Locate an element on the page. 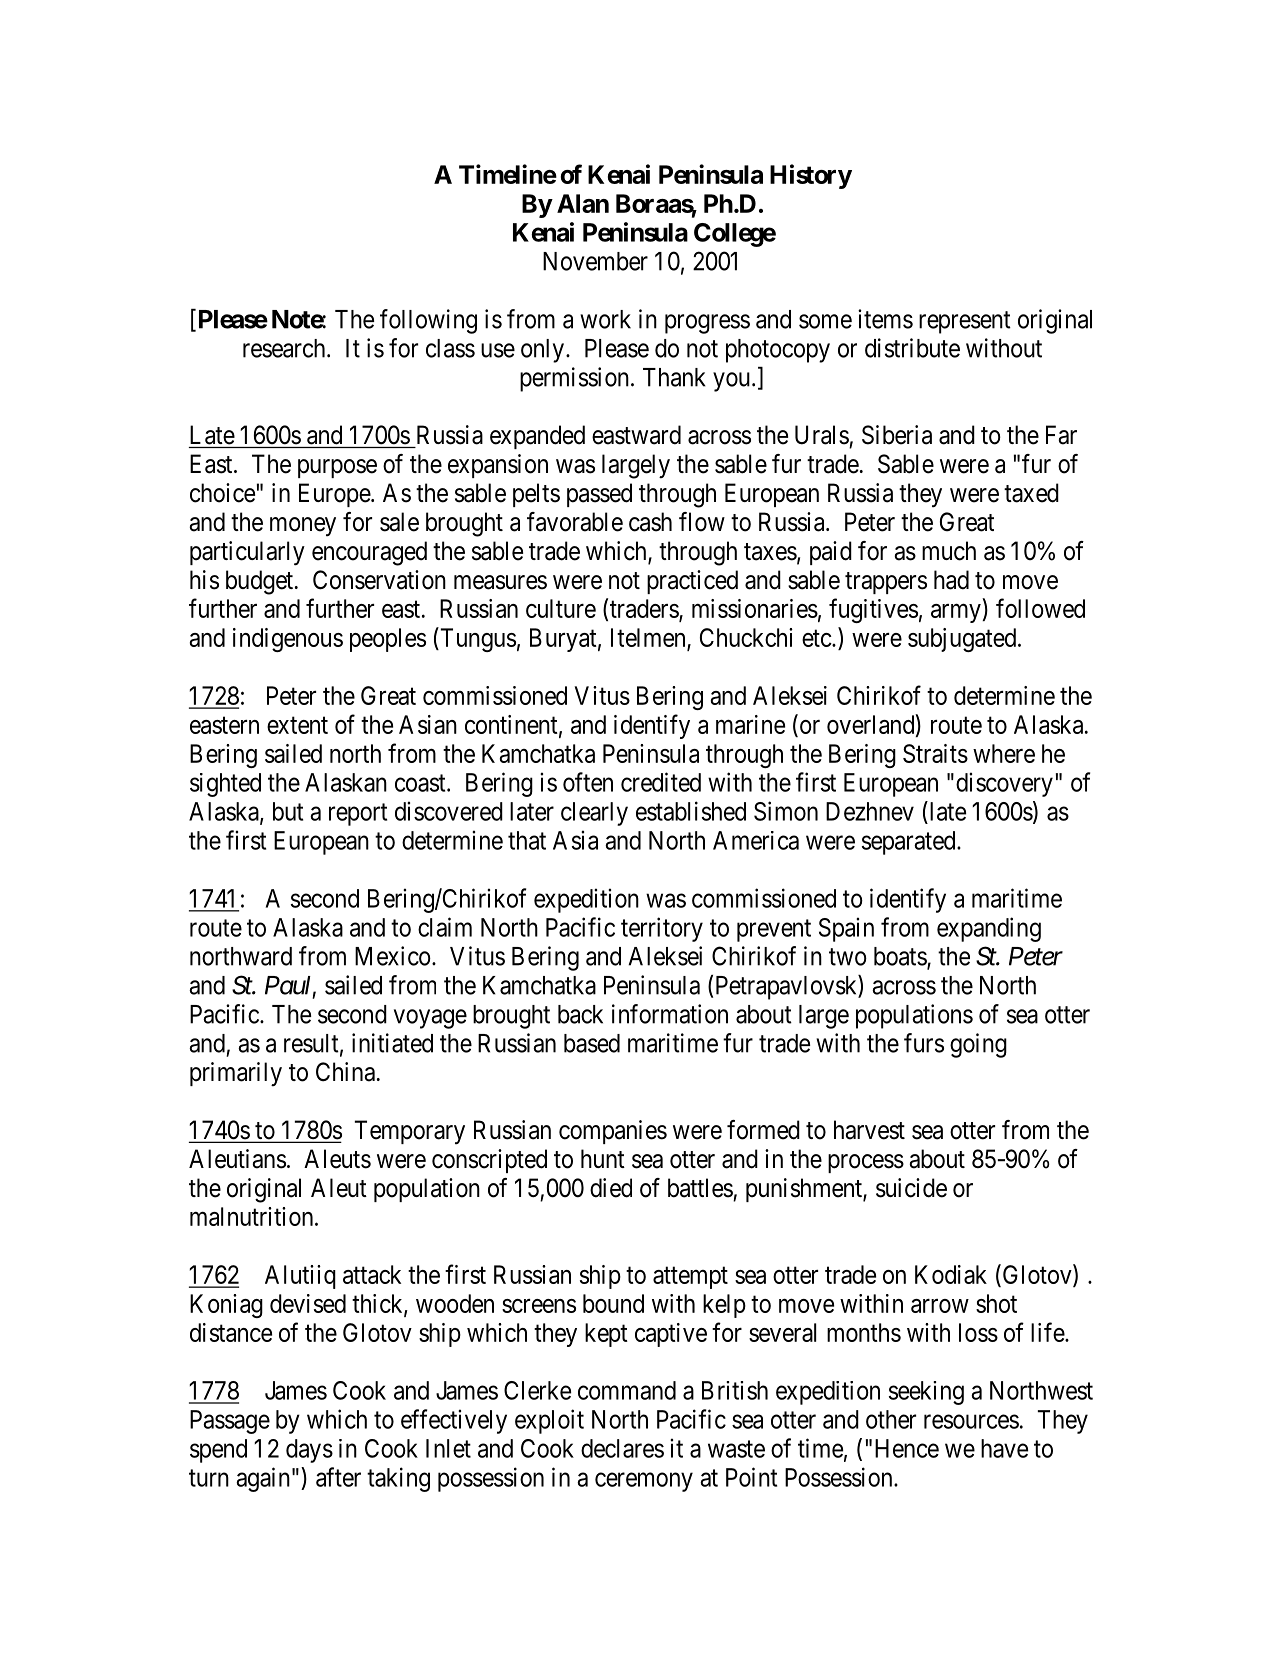 This page has height=1662, width=1284. Alan is located at coordinates (583, 203).
